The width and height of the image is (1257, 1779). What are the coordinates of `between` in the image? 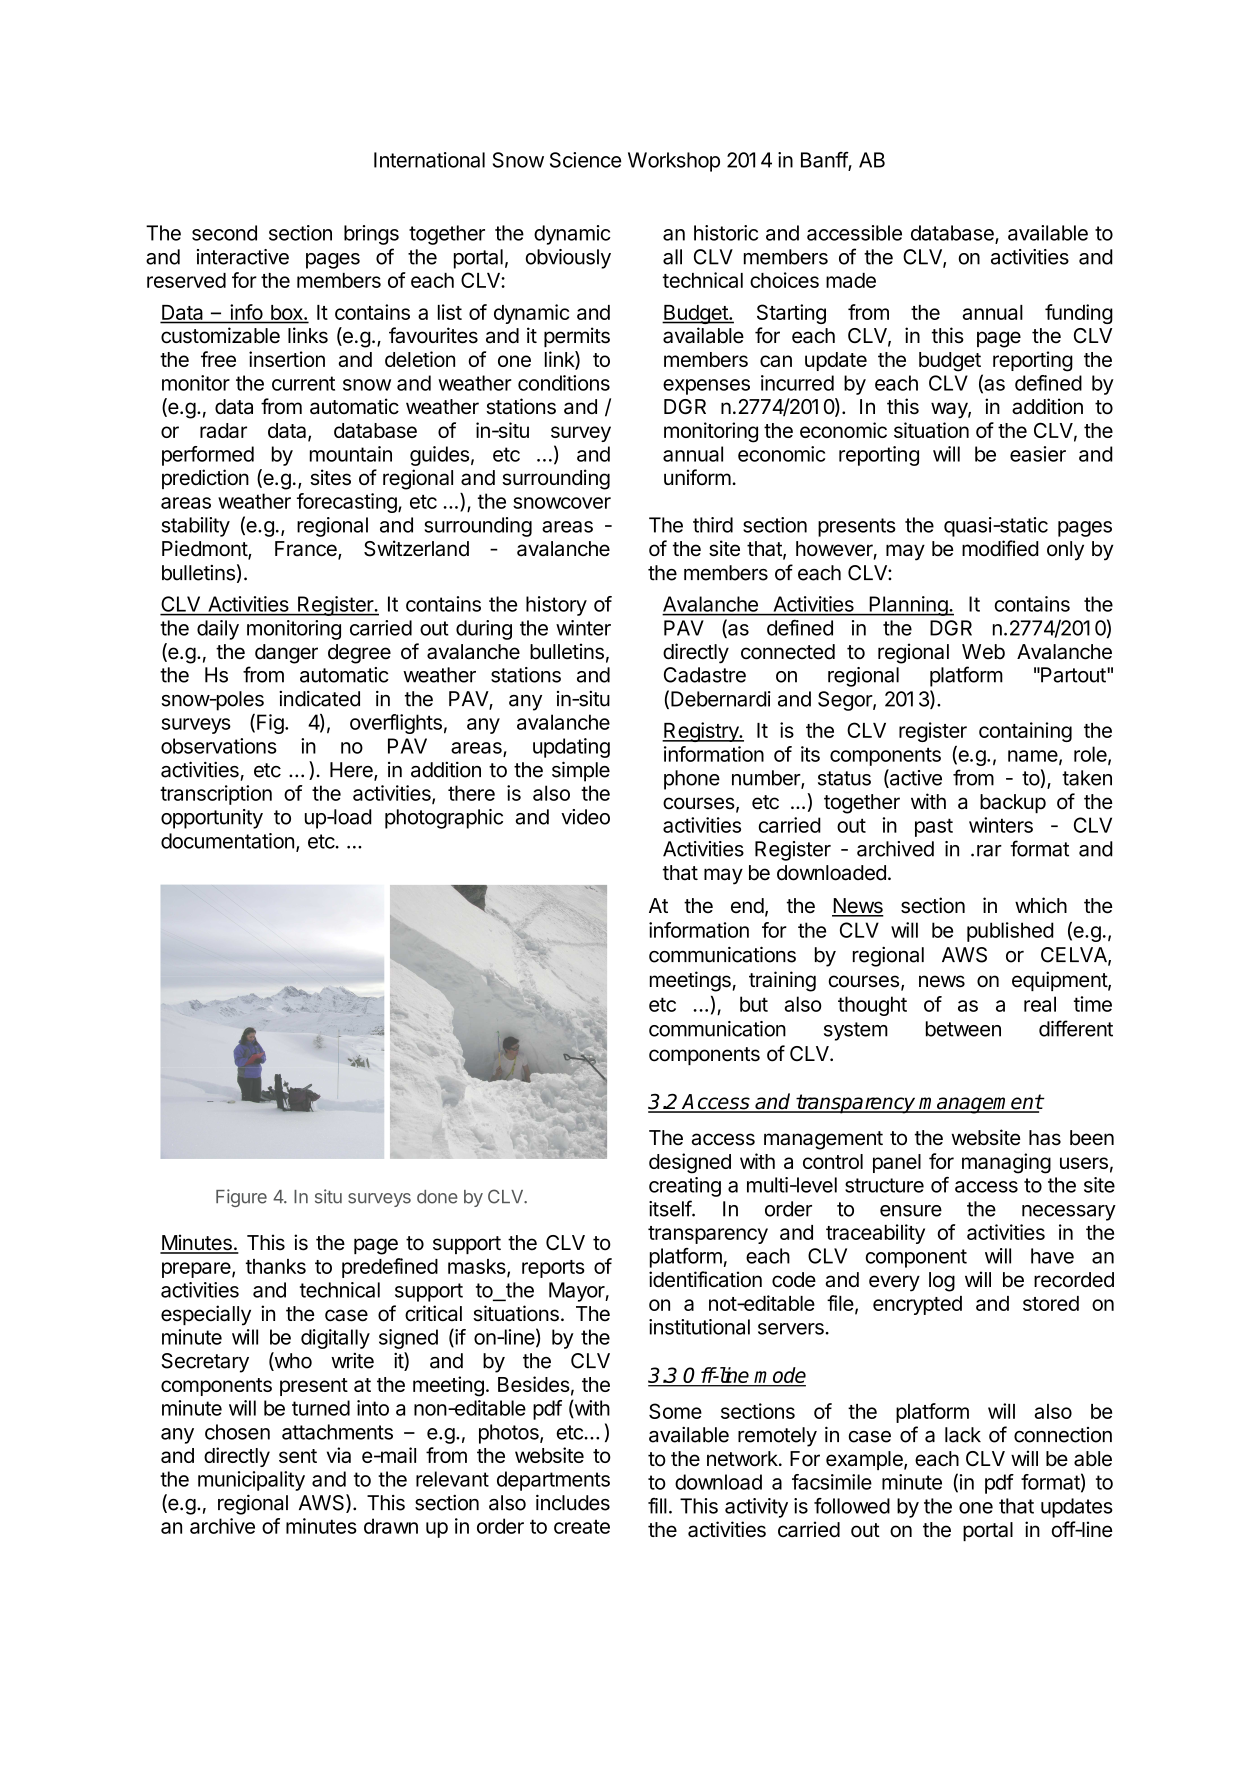 It's located at (963, 1029).
